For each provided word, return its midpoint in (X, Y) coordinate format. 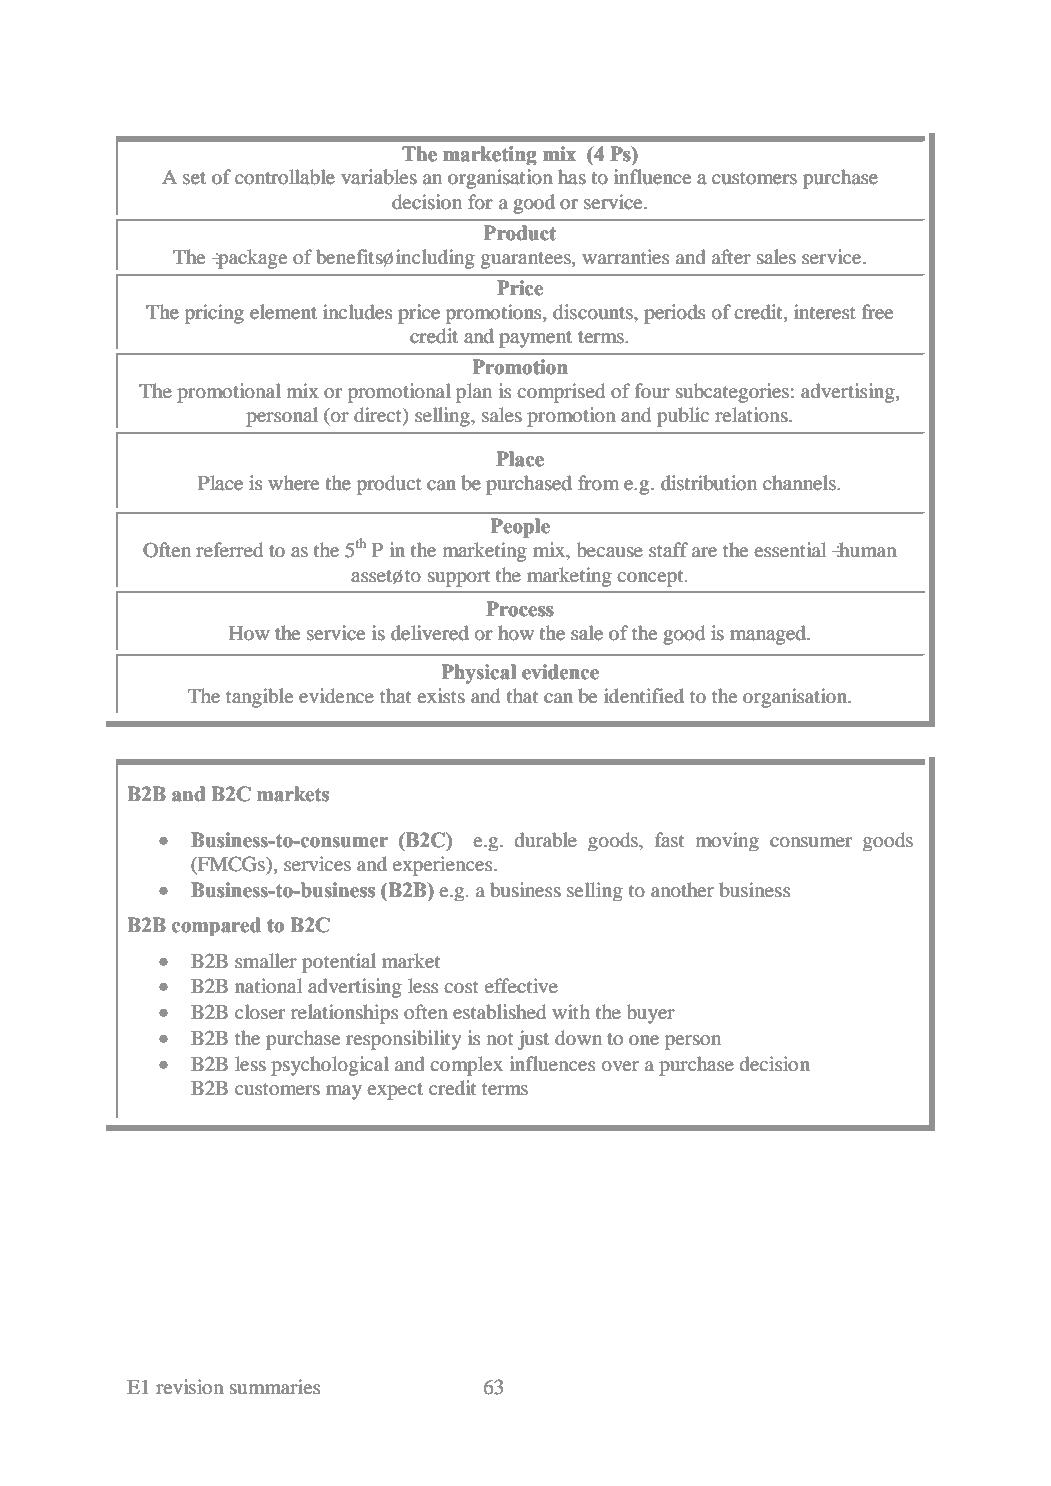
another (682, 890)
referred (229, 550)
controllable (285, 177)
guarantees (527, 260)
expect (395, 1091)
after (731, 256)
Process (520, 609)
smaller (266, 960)
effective (521, 985)
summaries (275, 1386)
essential (790, 549)
